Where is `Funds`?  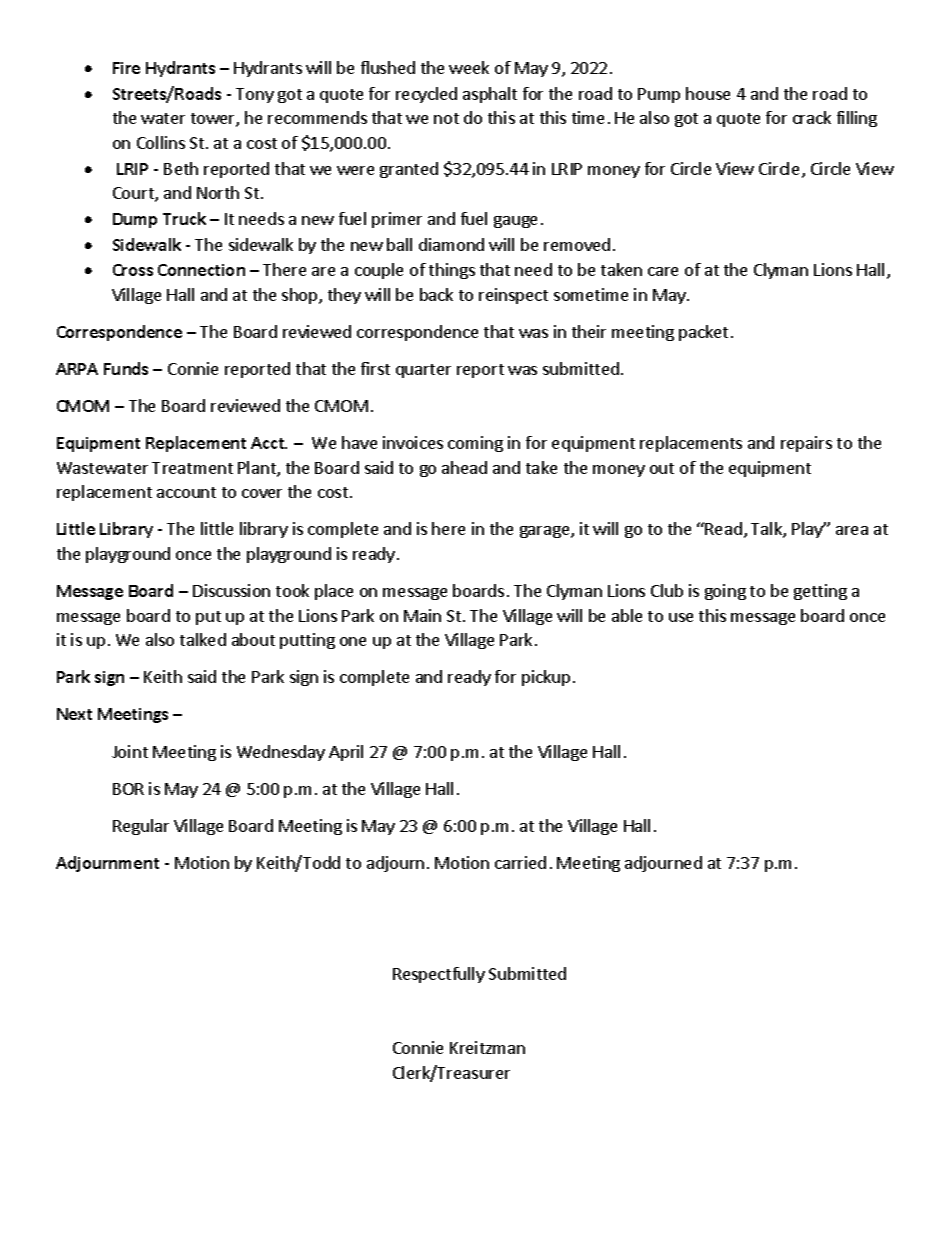
Funds is located at coordinates (126, 368).
